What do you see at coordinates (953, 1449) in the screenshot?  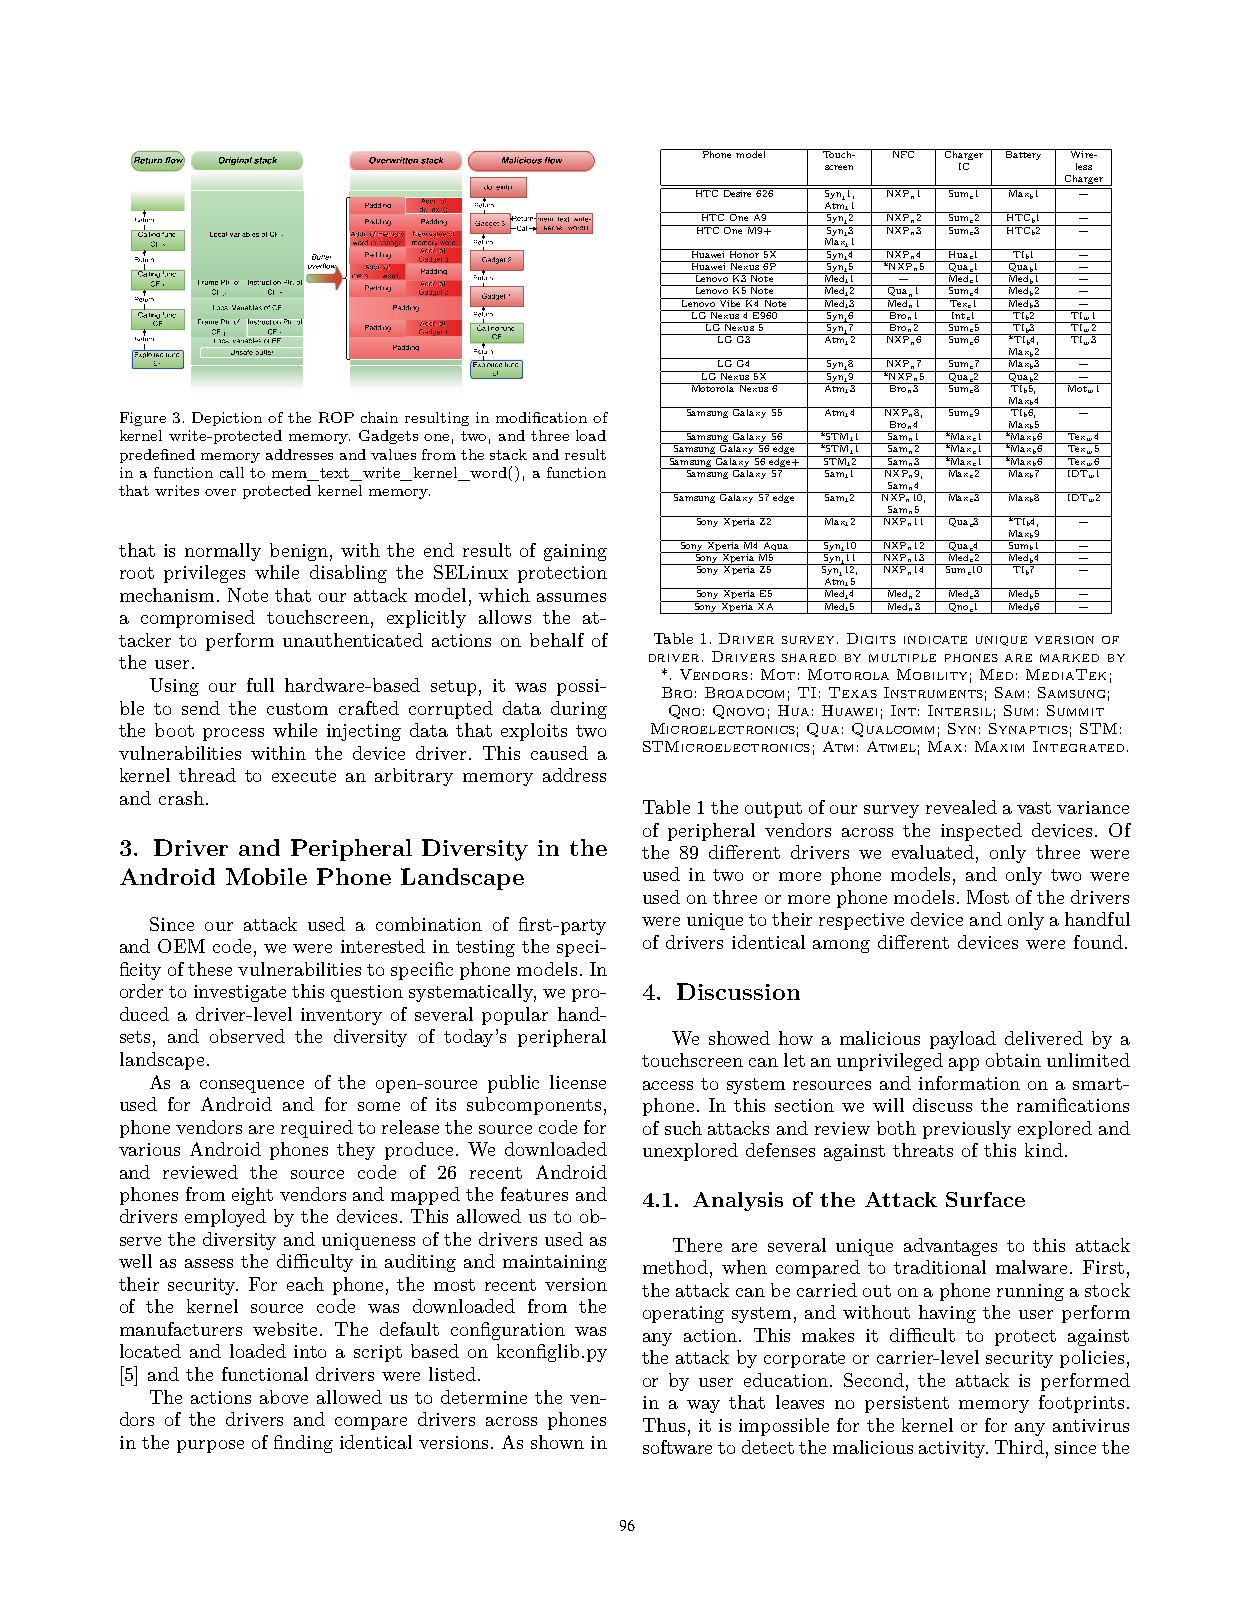 I see `activity` at bounding box center [953, 1449].
